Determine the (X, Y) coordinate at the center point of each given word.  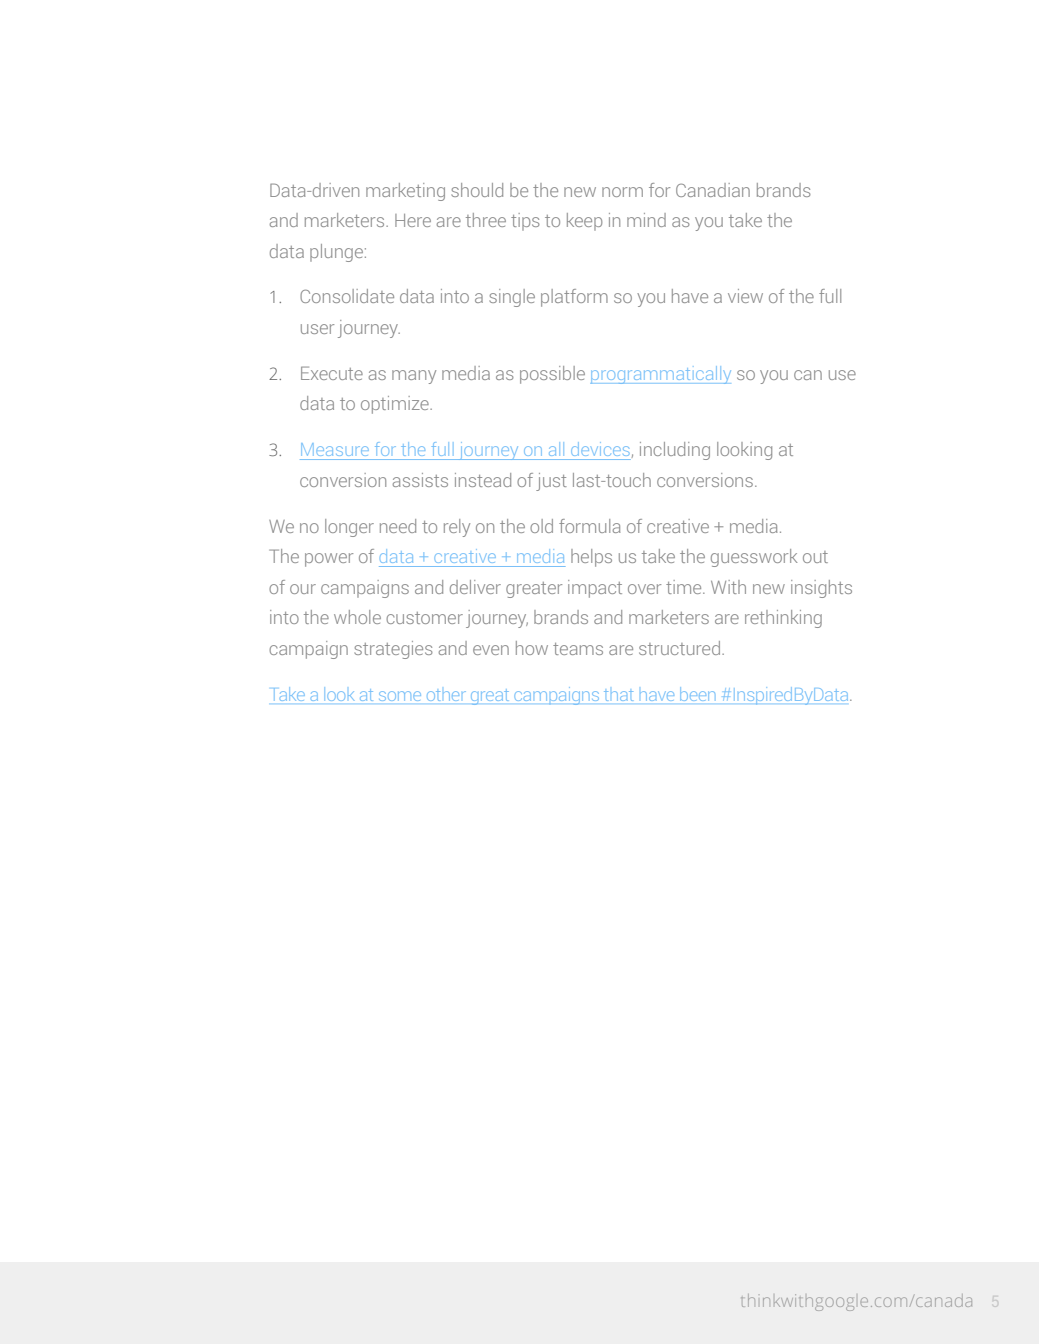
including (675, 451)
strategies (393, 650)
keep (584, 222)
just (551, 482)
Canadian (713, 190)
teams (578, 649)
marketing (405, 192)
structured (679, 648)
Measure (335, 449)
